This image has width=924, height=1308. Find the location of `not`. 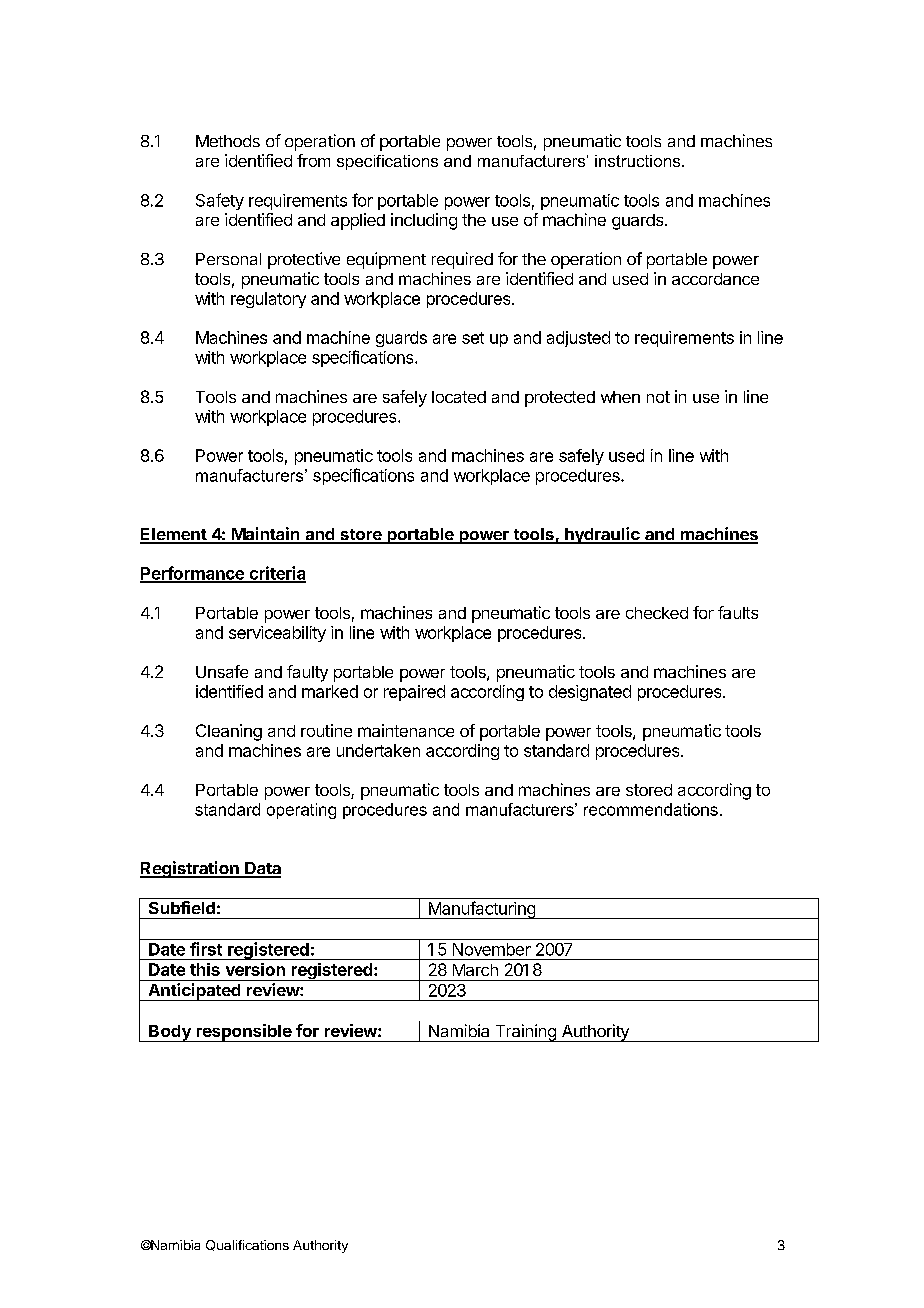

not is located at coordinates (658, 397).
